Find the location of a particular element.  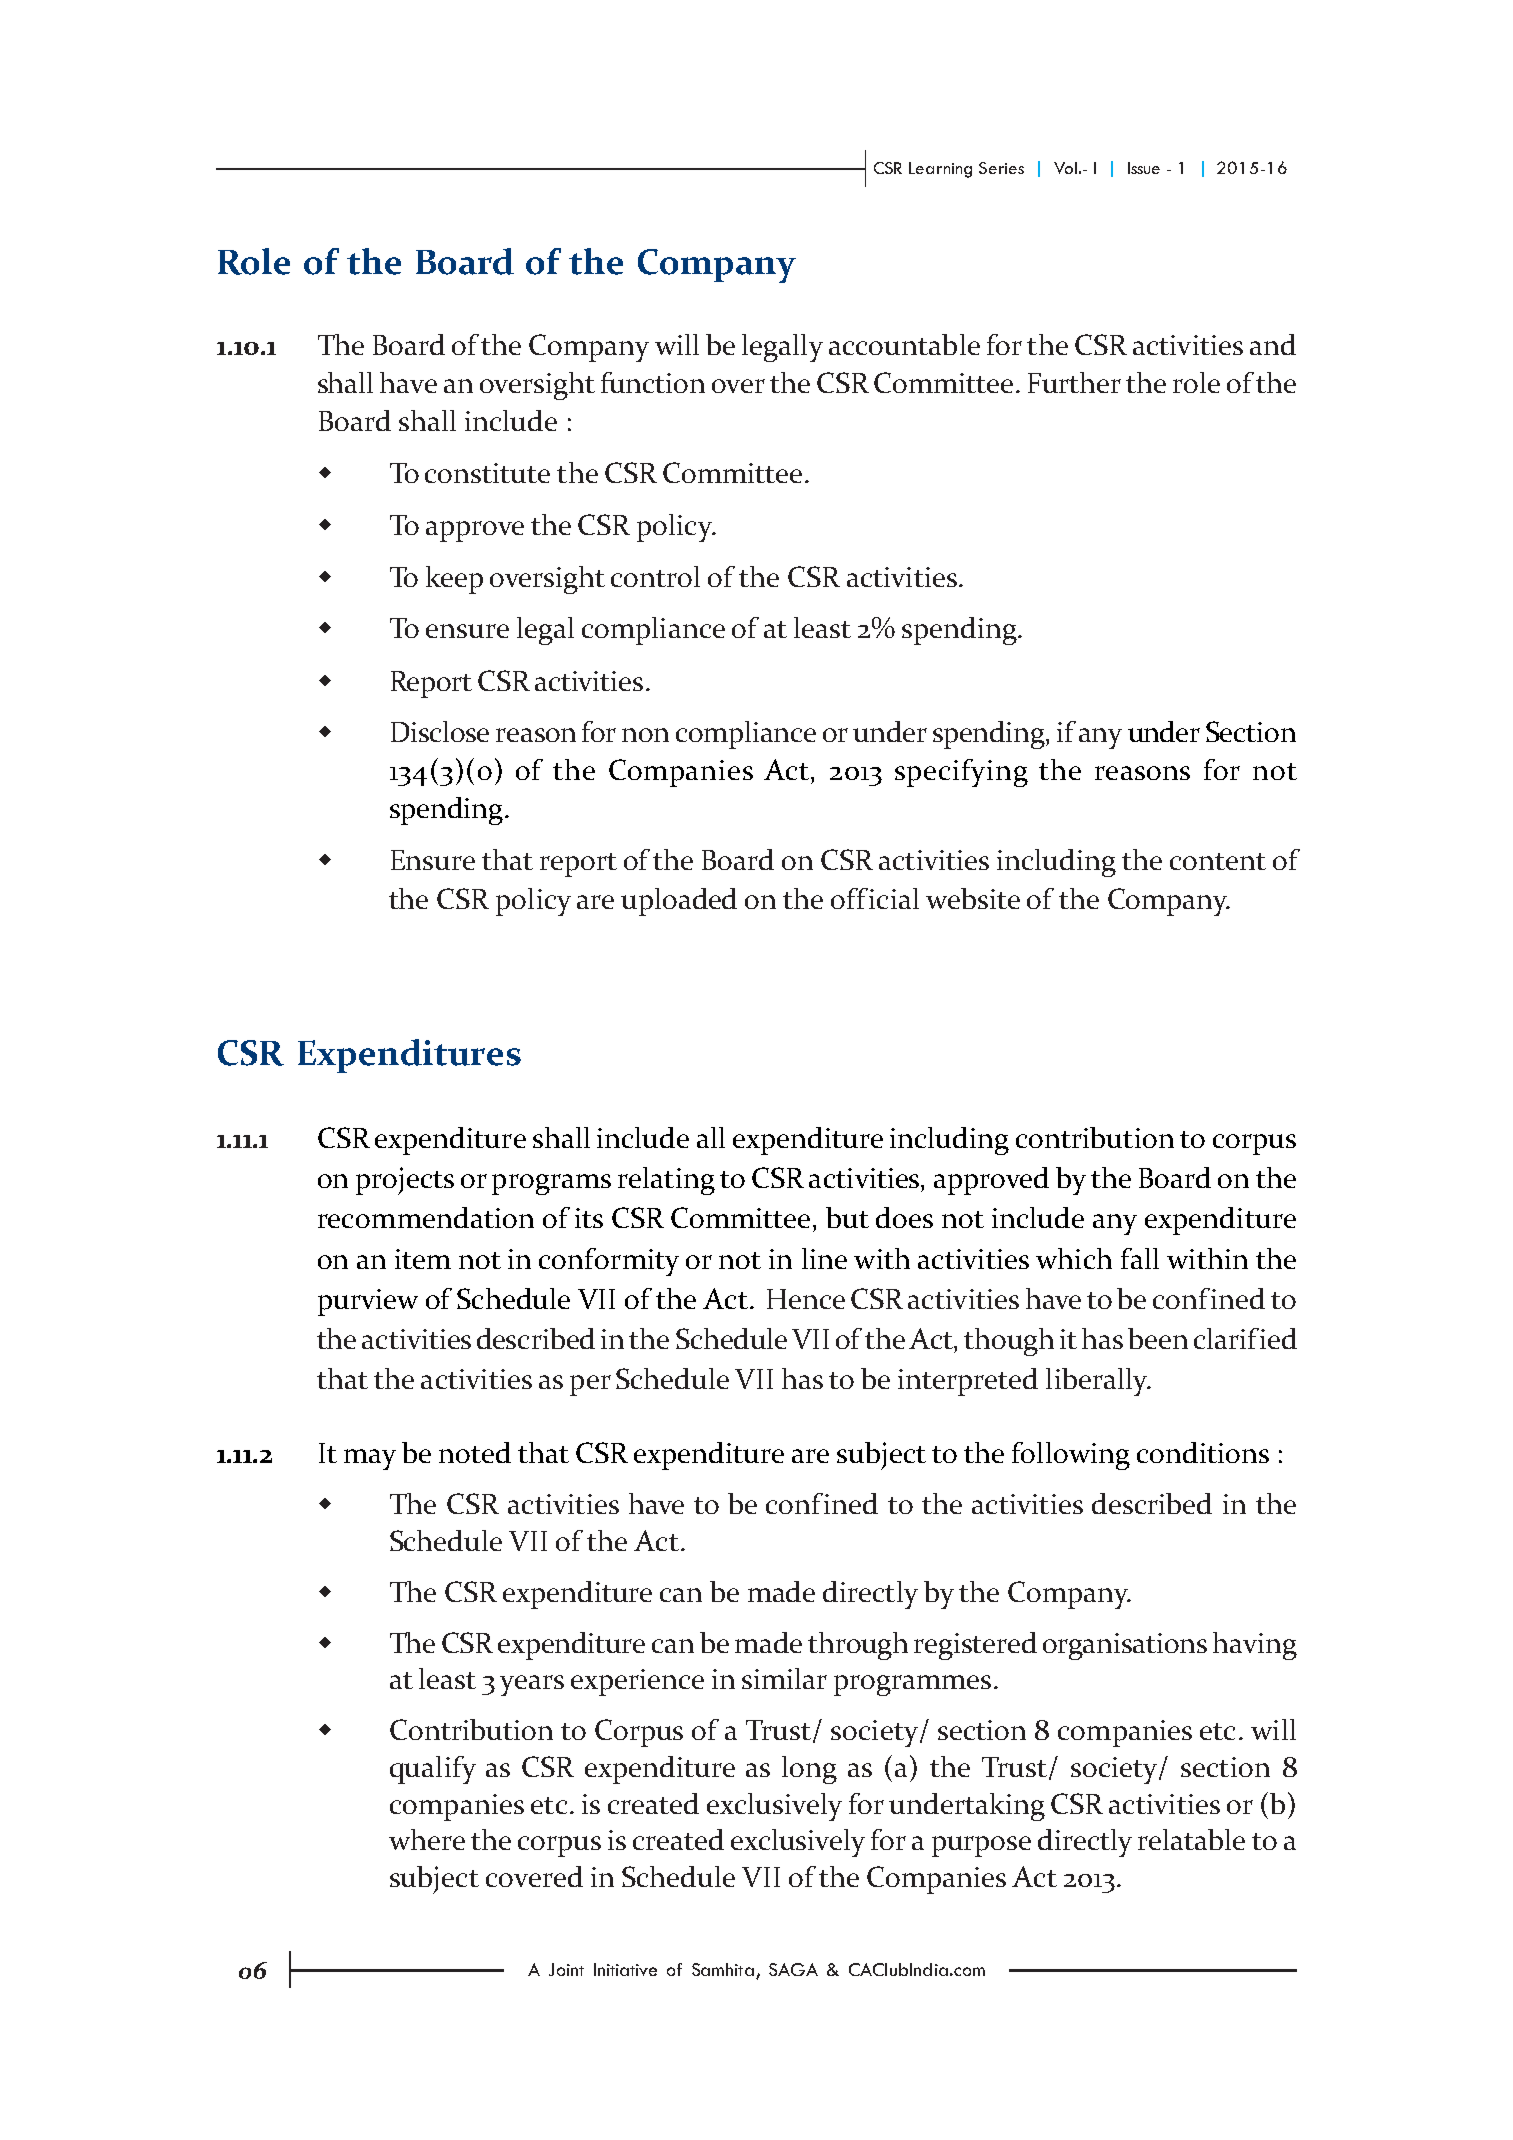

projects is located at coordinates (405, 1181).
